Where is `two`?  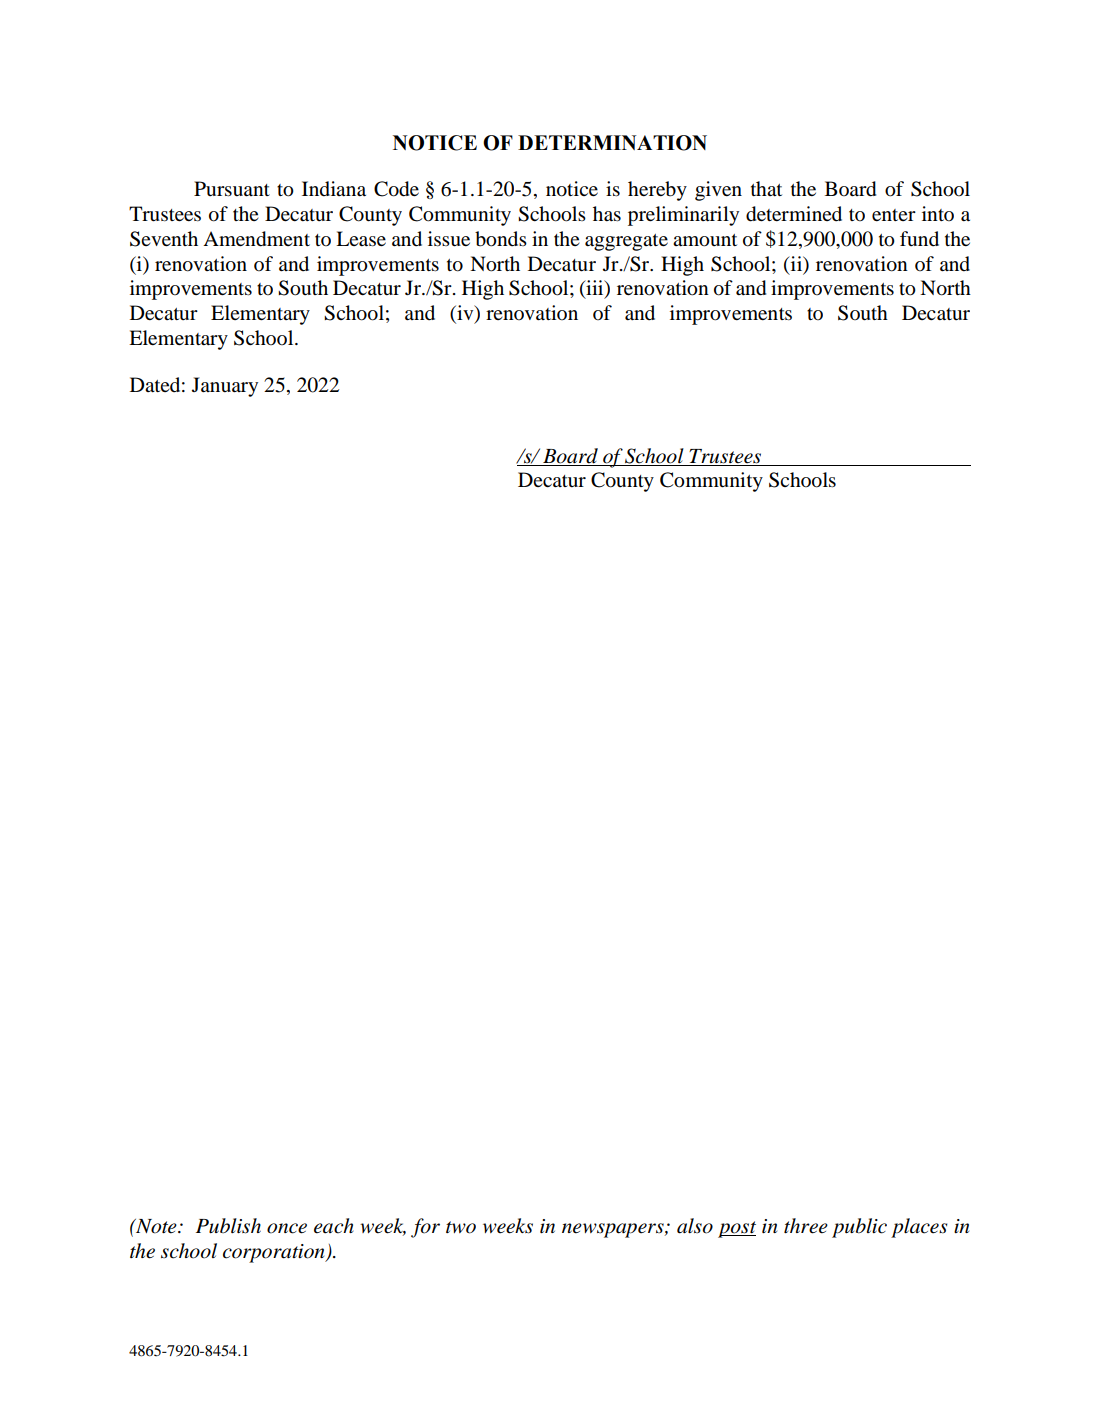
two is located at coordinates (461, 1227).
